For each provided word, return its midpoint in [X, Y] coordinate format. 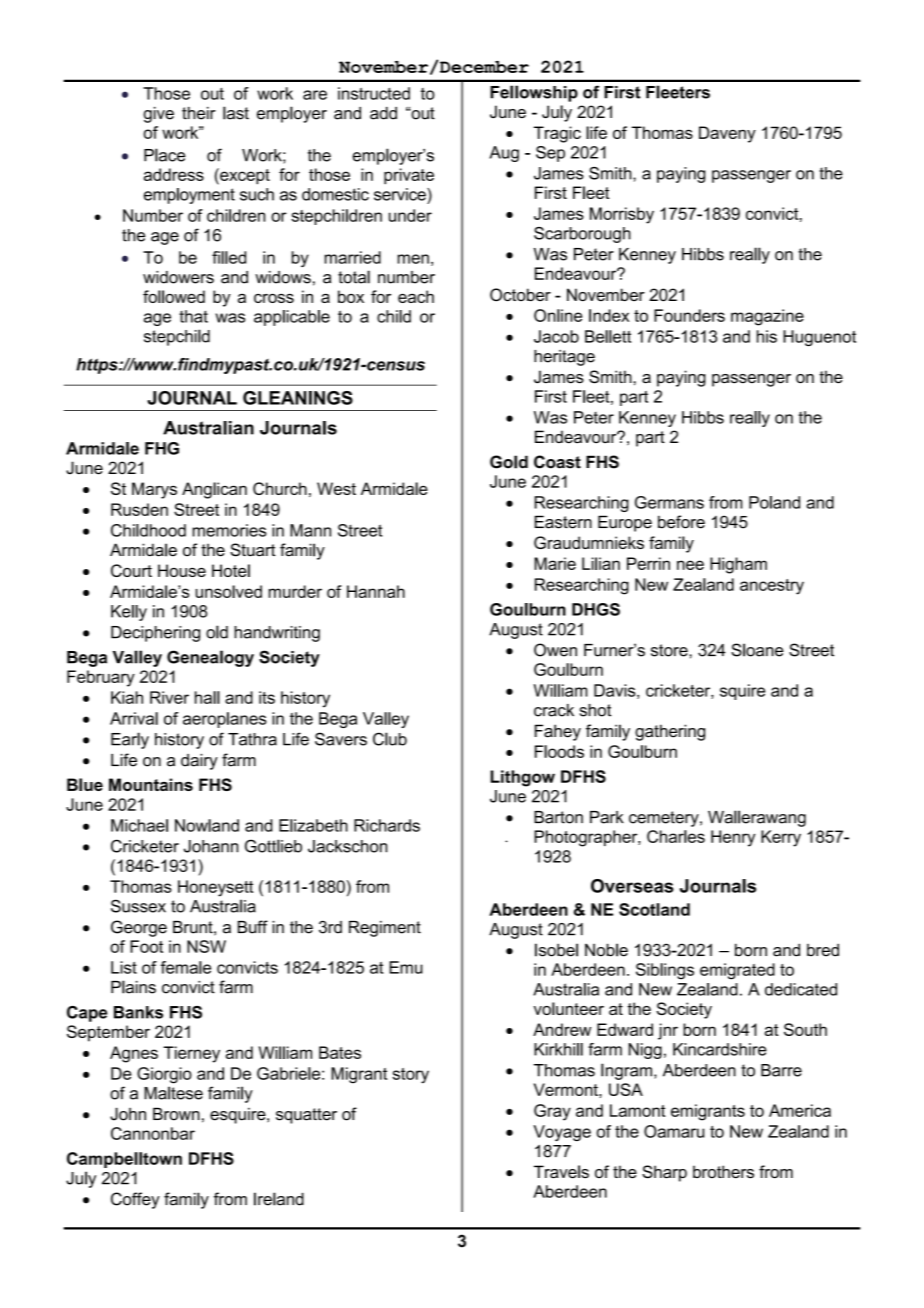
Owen [555, 650]
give [158, 115]
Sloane [757, 650]
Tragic [557, 134]
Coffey [135, 1200]
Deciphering [155, 634]
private [409, 176]
